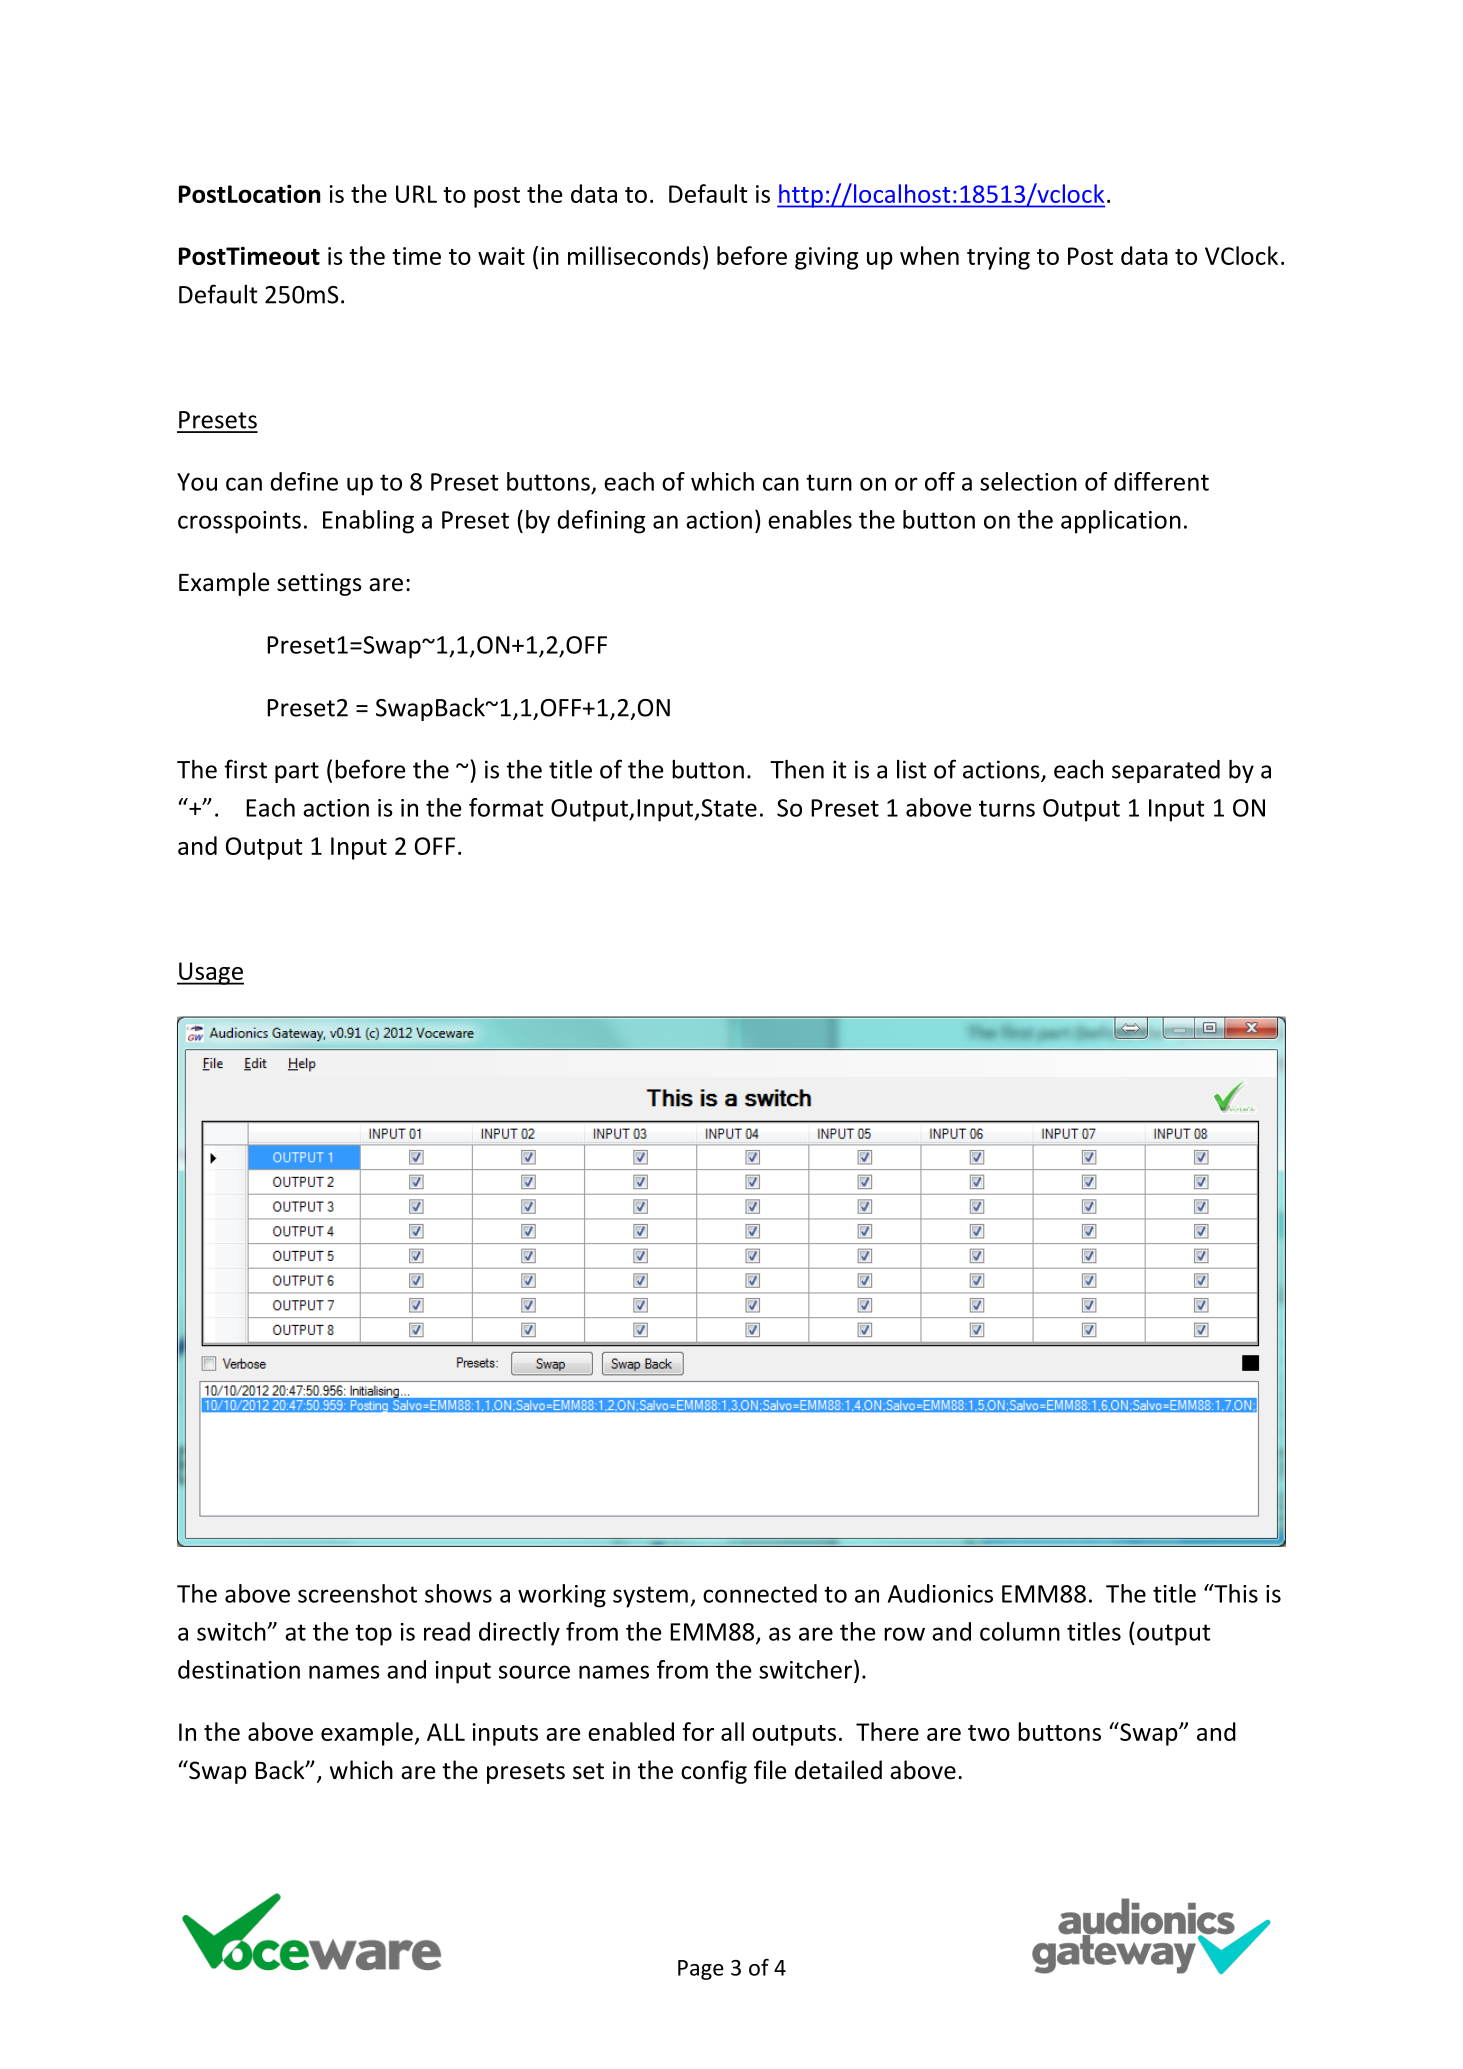 The height and width of the image is (2069, 1463). I want to click on separated, so click(1166, 771).
